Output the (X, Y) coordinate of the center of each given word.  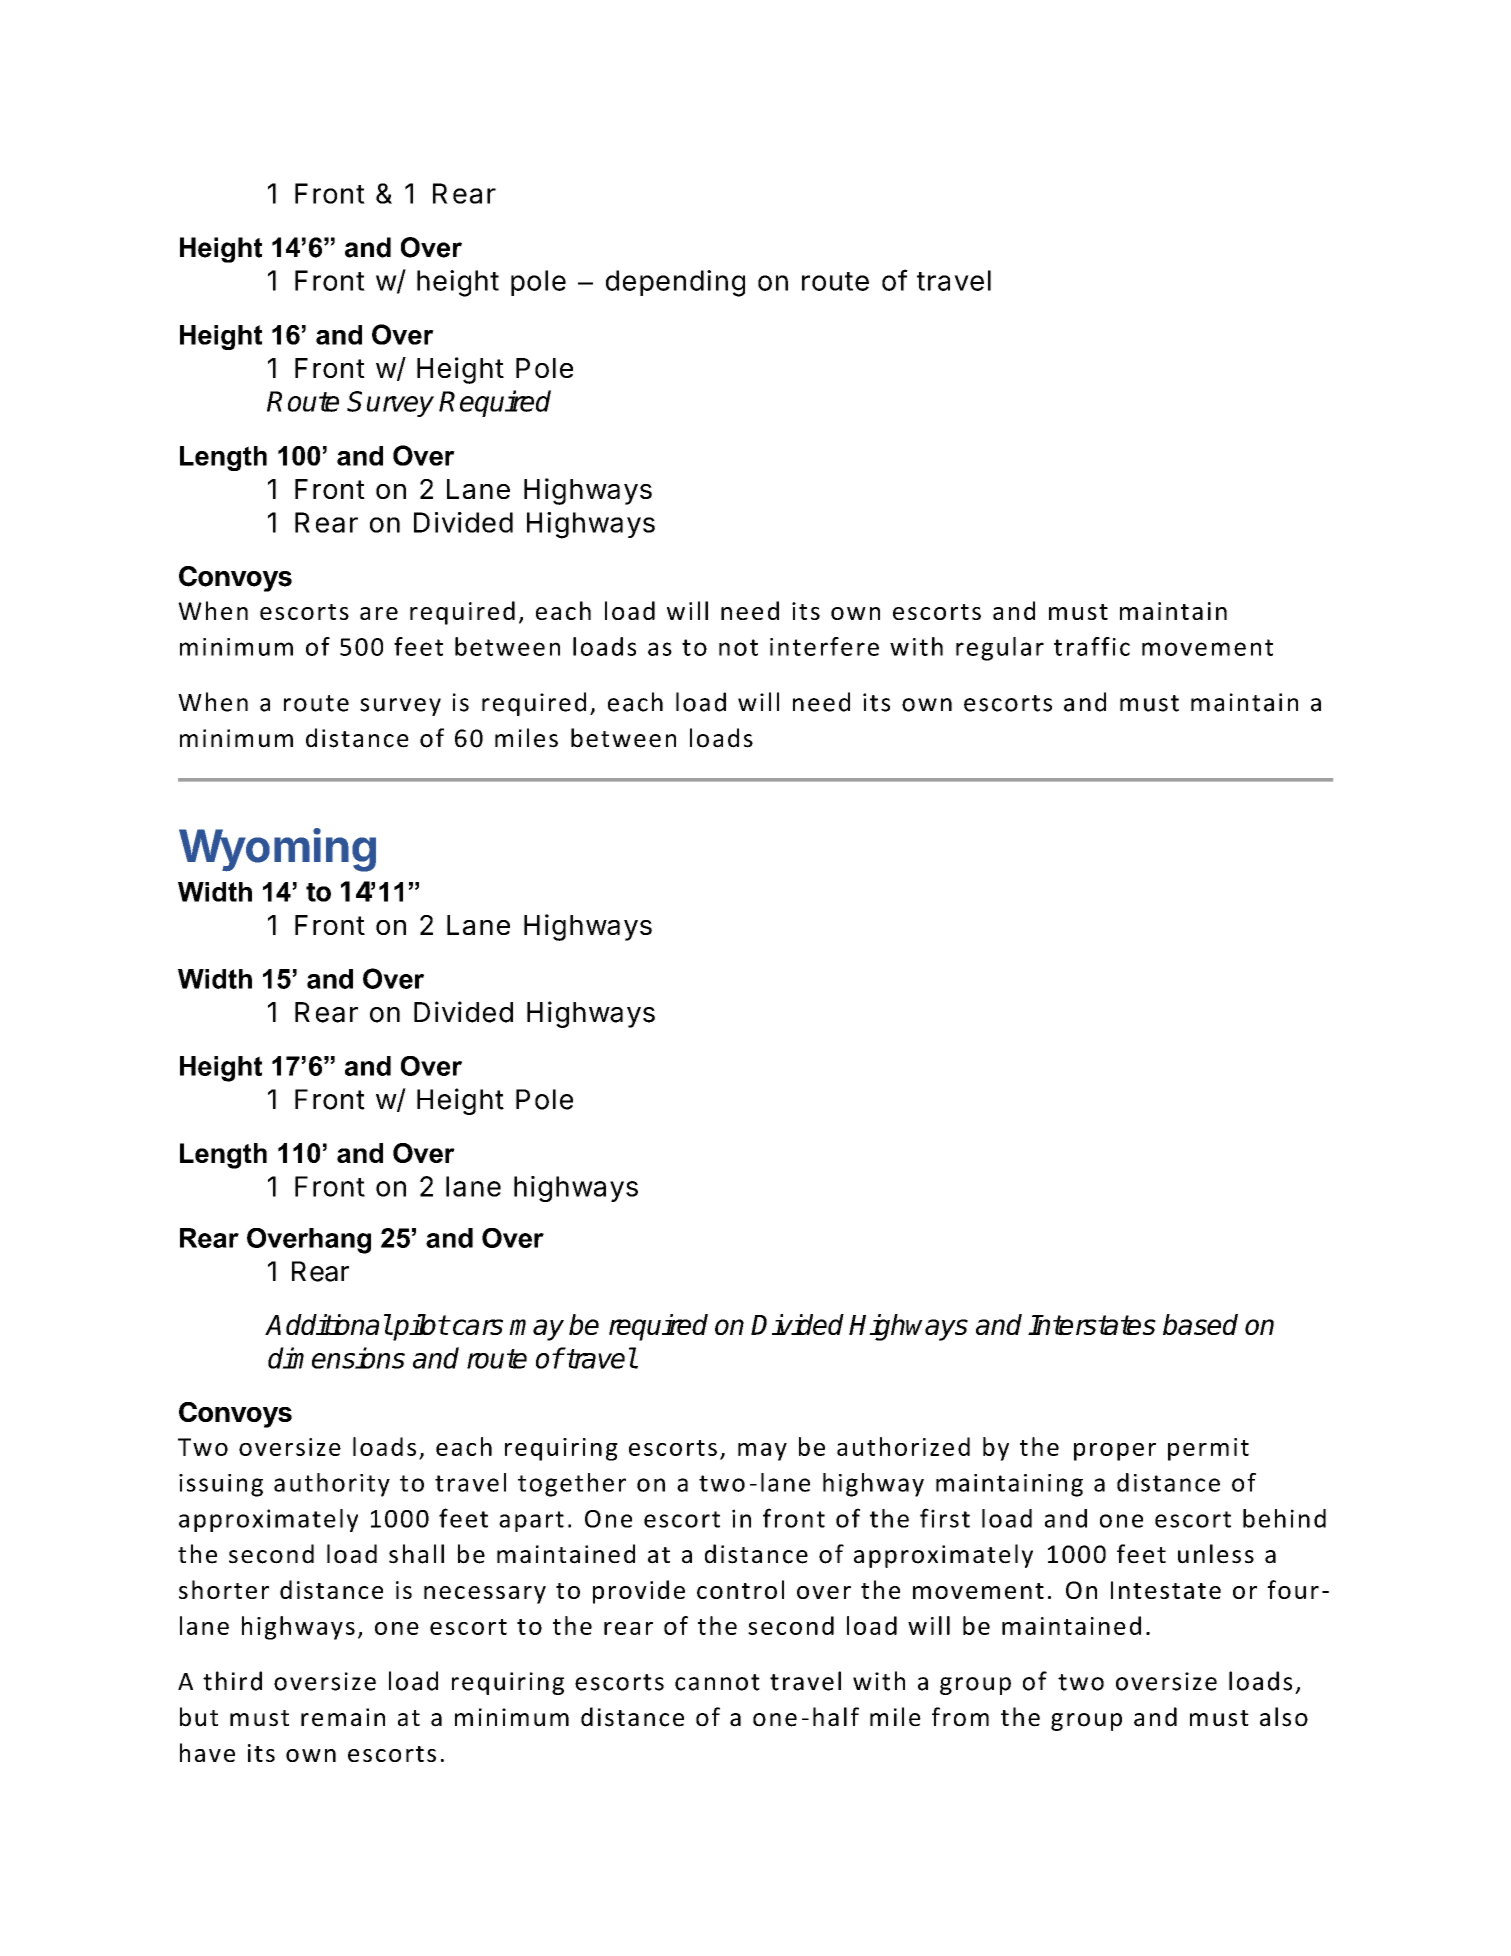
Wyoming (277, 850)
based (1200, 1324)
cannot (717, 1682)
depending (675, 283)
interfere (824, 646)
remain (343, 1717)
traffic (1092, 646)
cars (476, 1327)
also (1284, 1717)
